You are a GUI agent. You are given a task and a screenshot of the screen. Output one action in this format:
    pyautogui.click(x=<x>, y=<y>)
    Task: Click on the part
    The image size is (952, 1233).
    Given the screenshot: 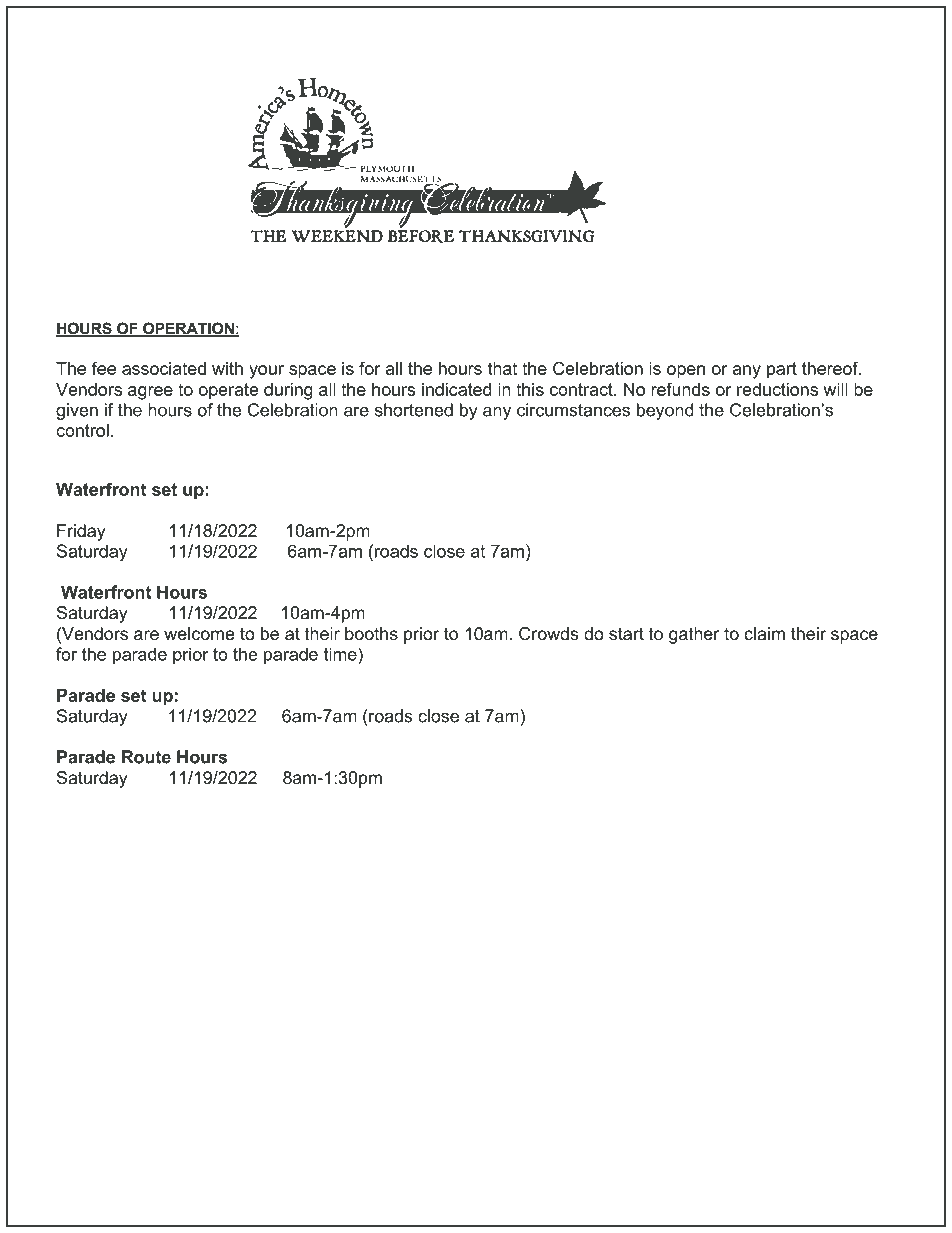 What is the action you would take?
    pyautogui.click(x=782, y=370)
